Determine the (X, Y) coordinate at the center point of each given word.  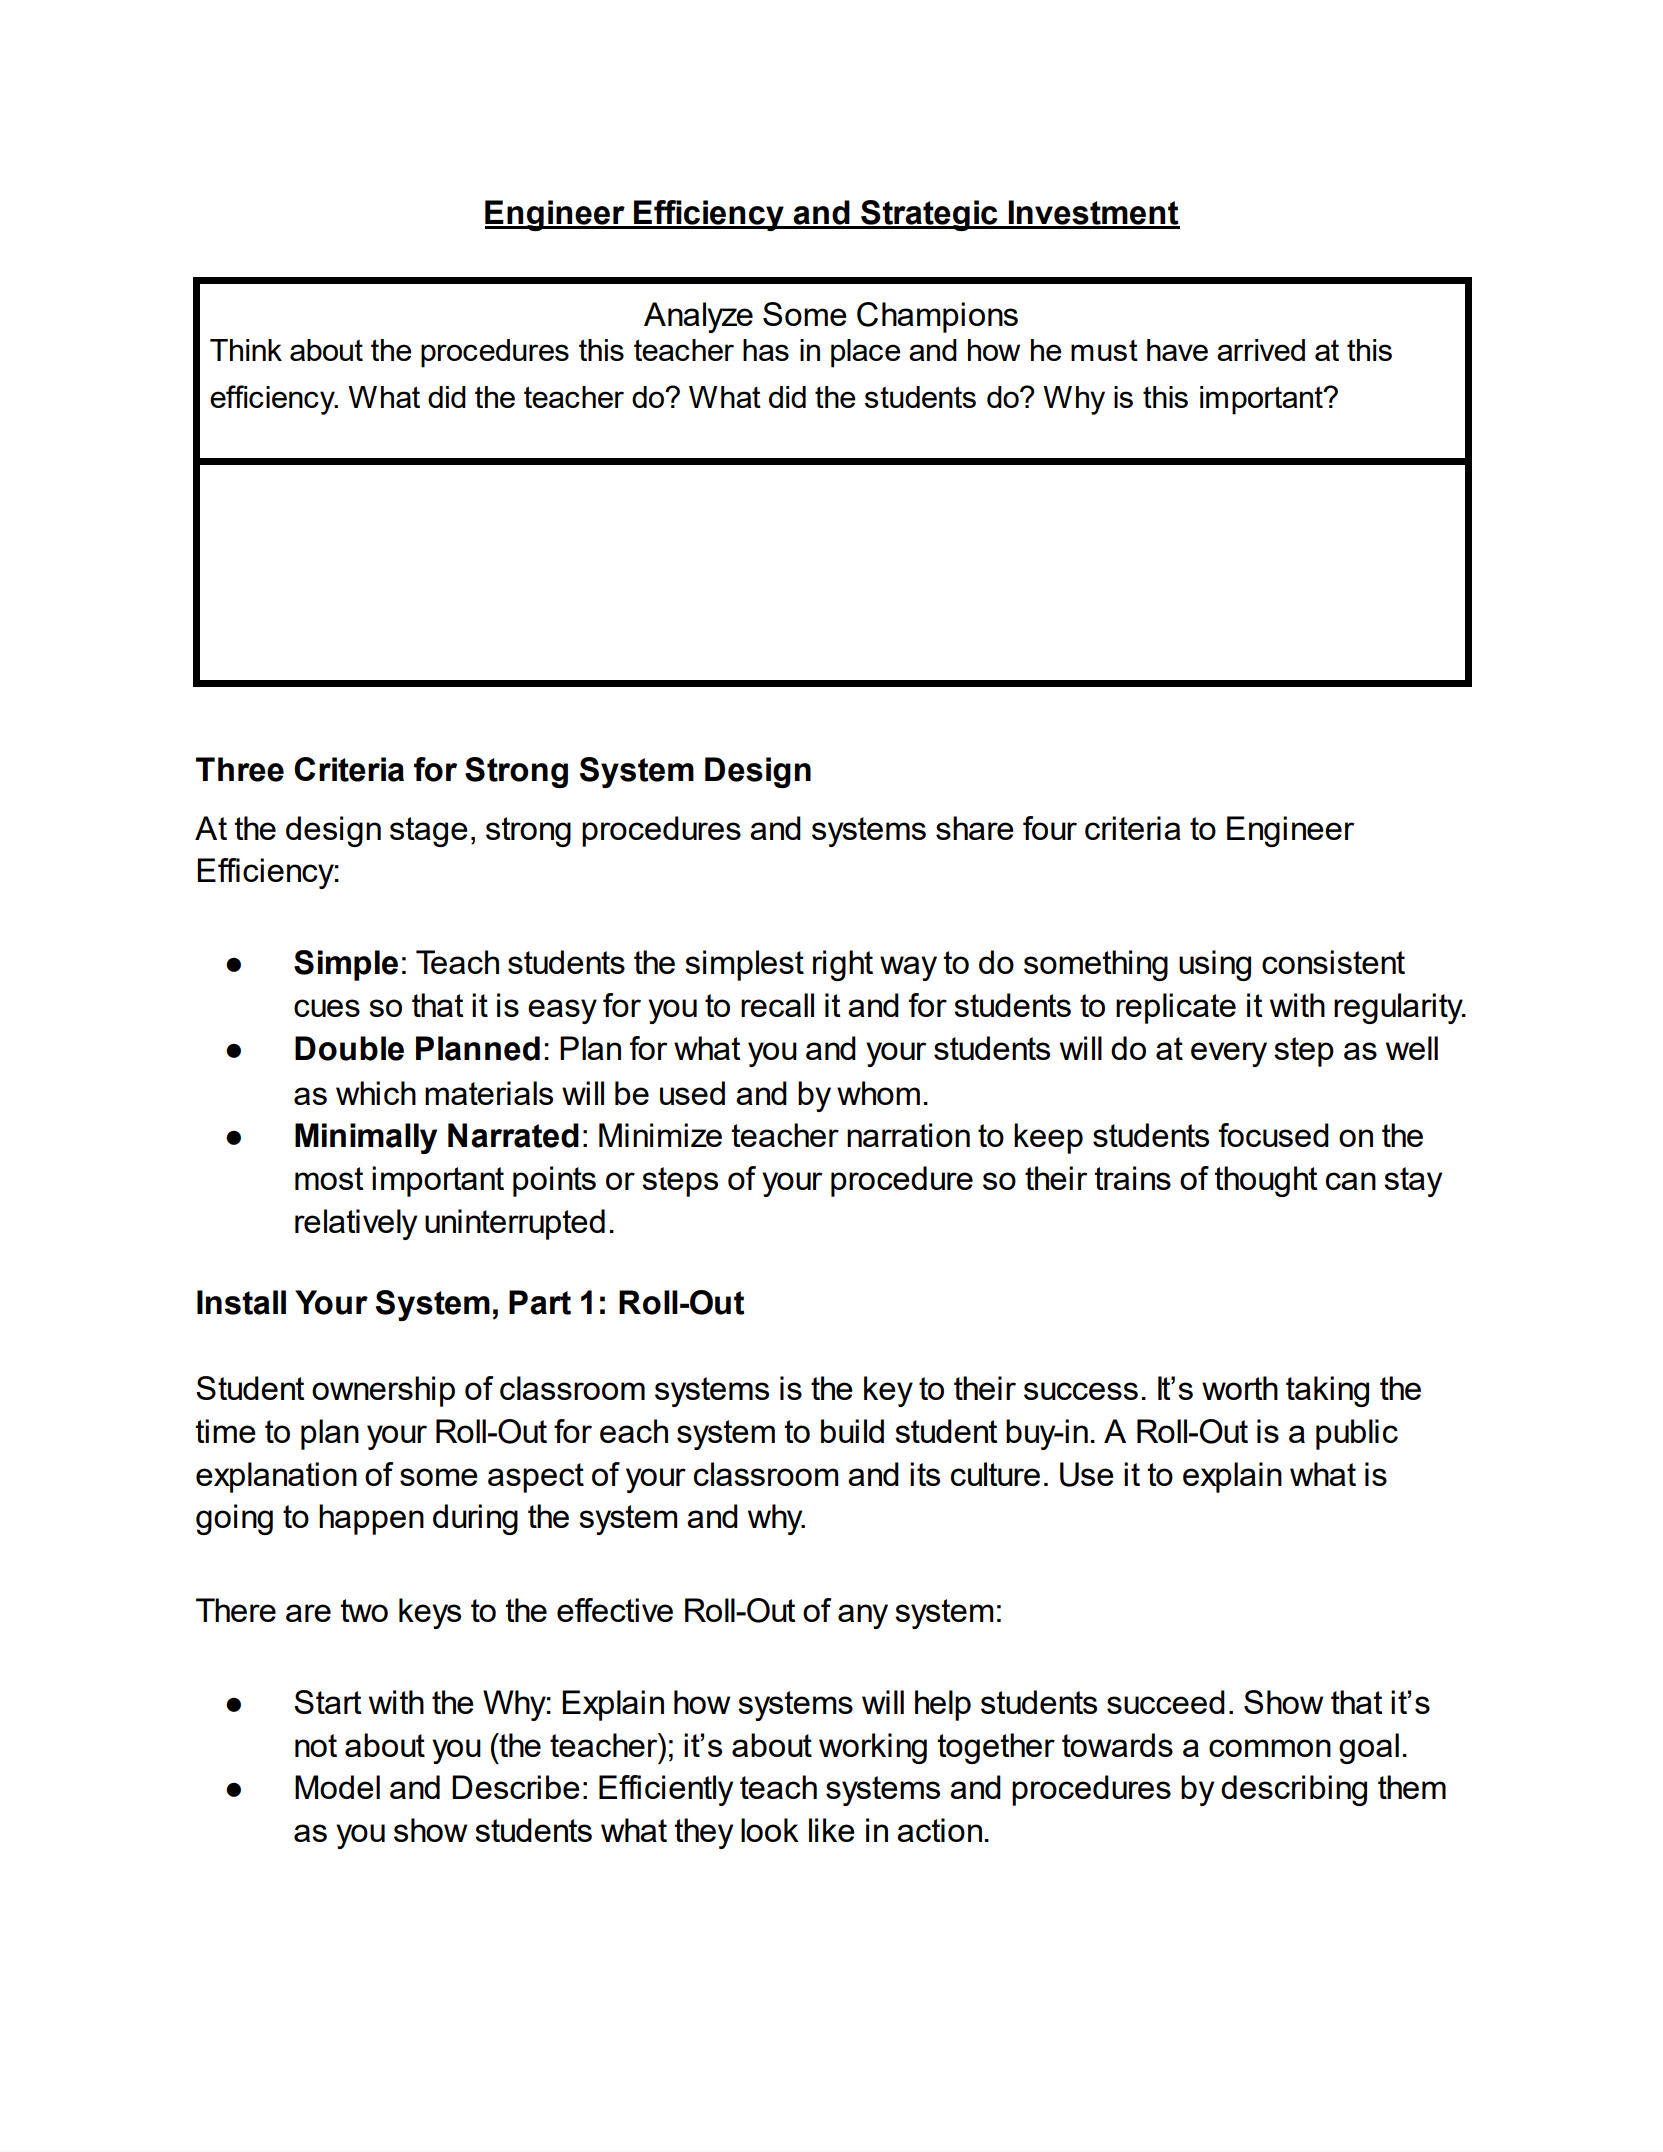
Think (246, 350)
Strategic (929, 215)
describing (1294, 1790)
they (703, 1833)
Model (337, 1787)
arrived (1261, 350)
